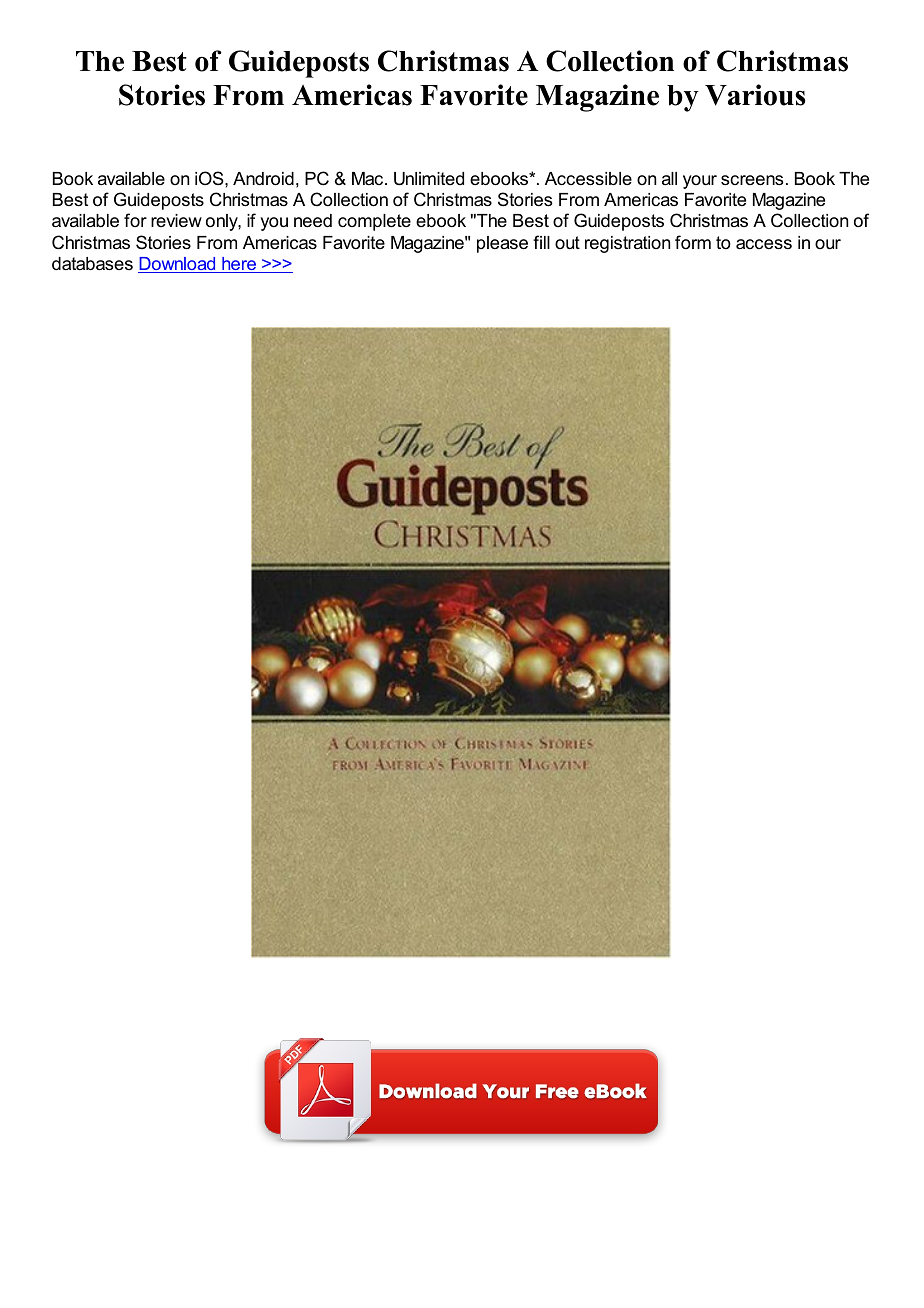 This document has height=1308, width=924. What do you see at coordinates (627, 244) in the document?
I see `registration` at bounding box center [627, 244].
